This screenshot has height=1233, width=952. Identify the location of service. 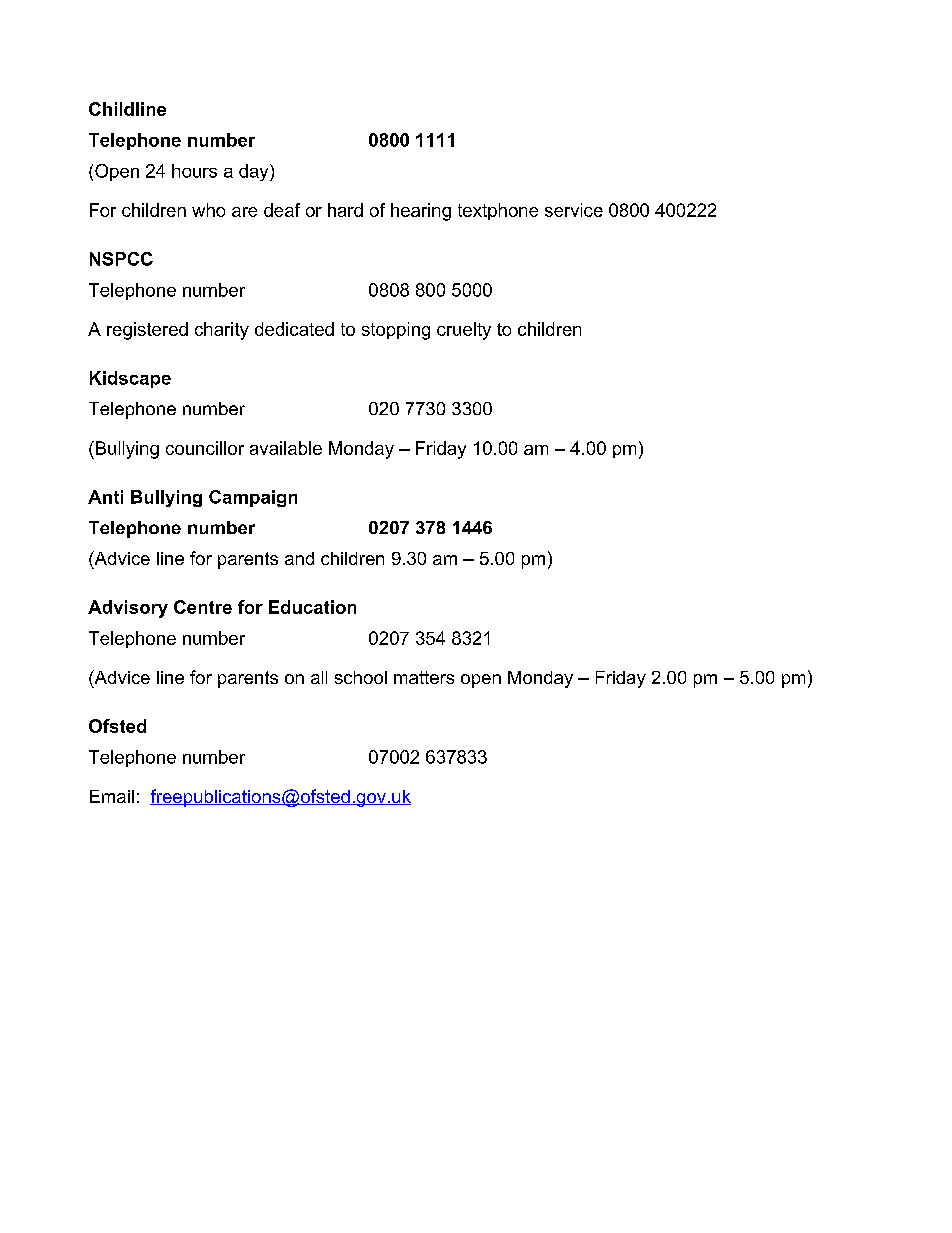
(574, 210).
